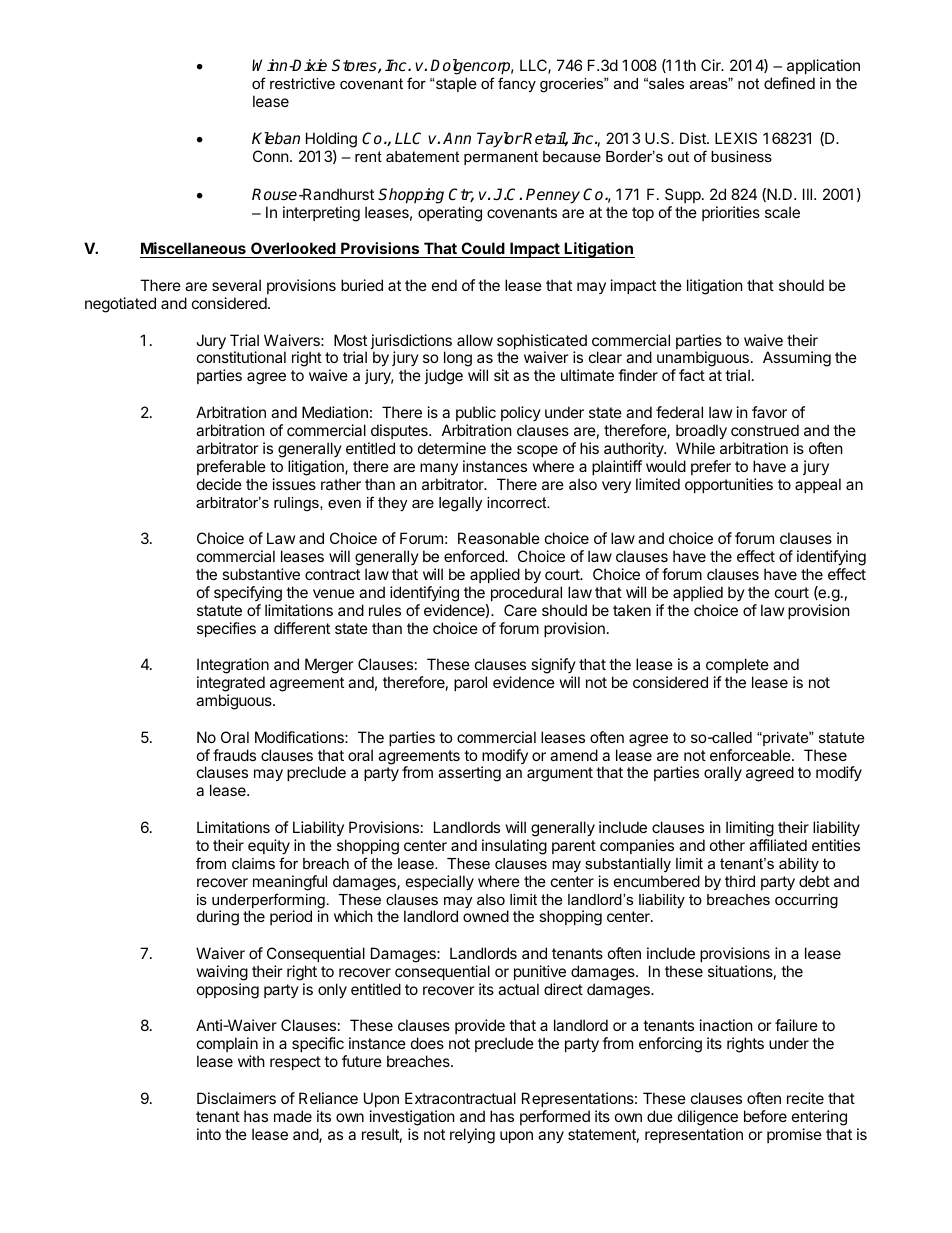 The height and width of the screenshot is (1233, 952). What do you see at coordinates (234, 755) in the screenshot?
I see `frauds` at bounding box center [234, 755].
